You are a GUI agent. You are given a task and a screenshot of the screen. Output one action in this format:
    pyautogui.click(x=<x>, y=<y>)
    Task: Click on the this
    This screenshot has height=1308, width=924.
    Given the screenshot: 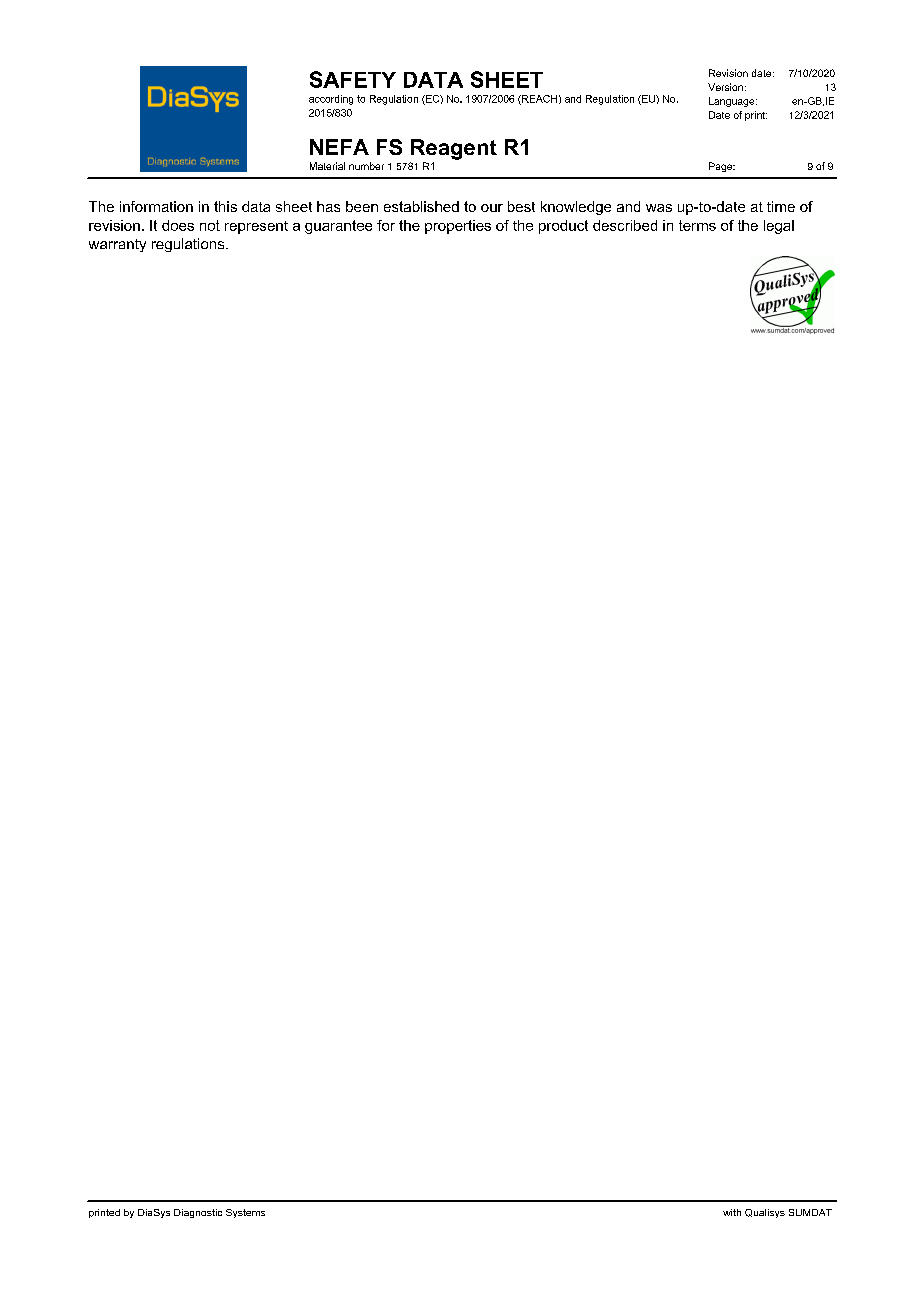 What is the action you would take?
    pyautogui.click(x=225, y=206)
